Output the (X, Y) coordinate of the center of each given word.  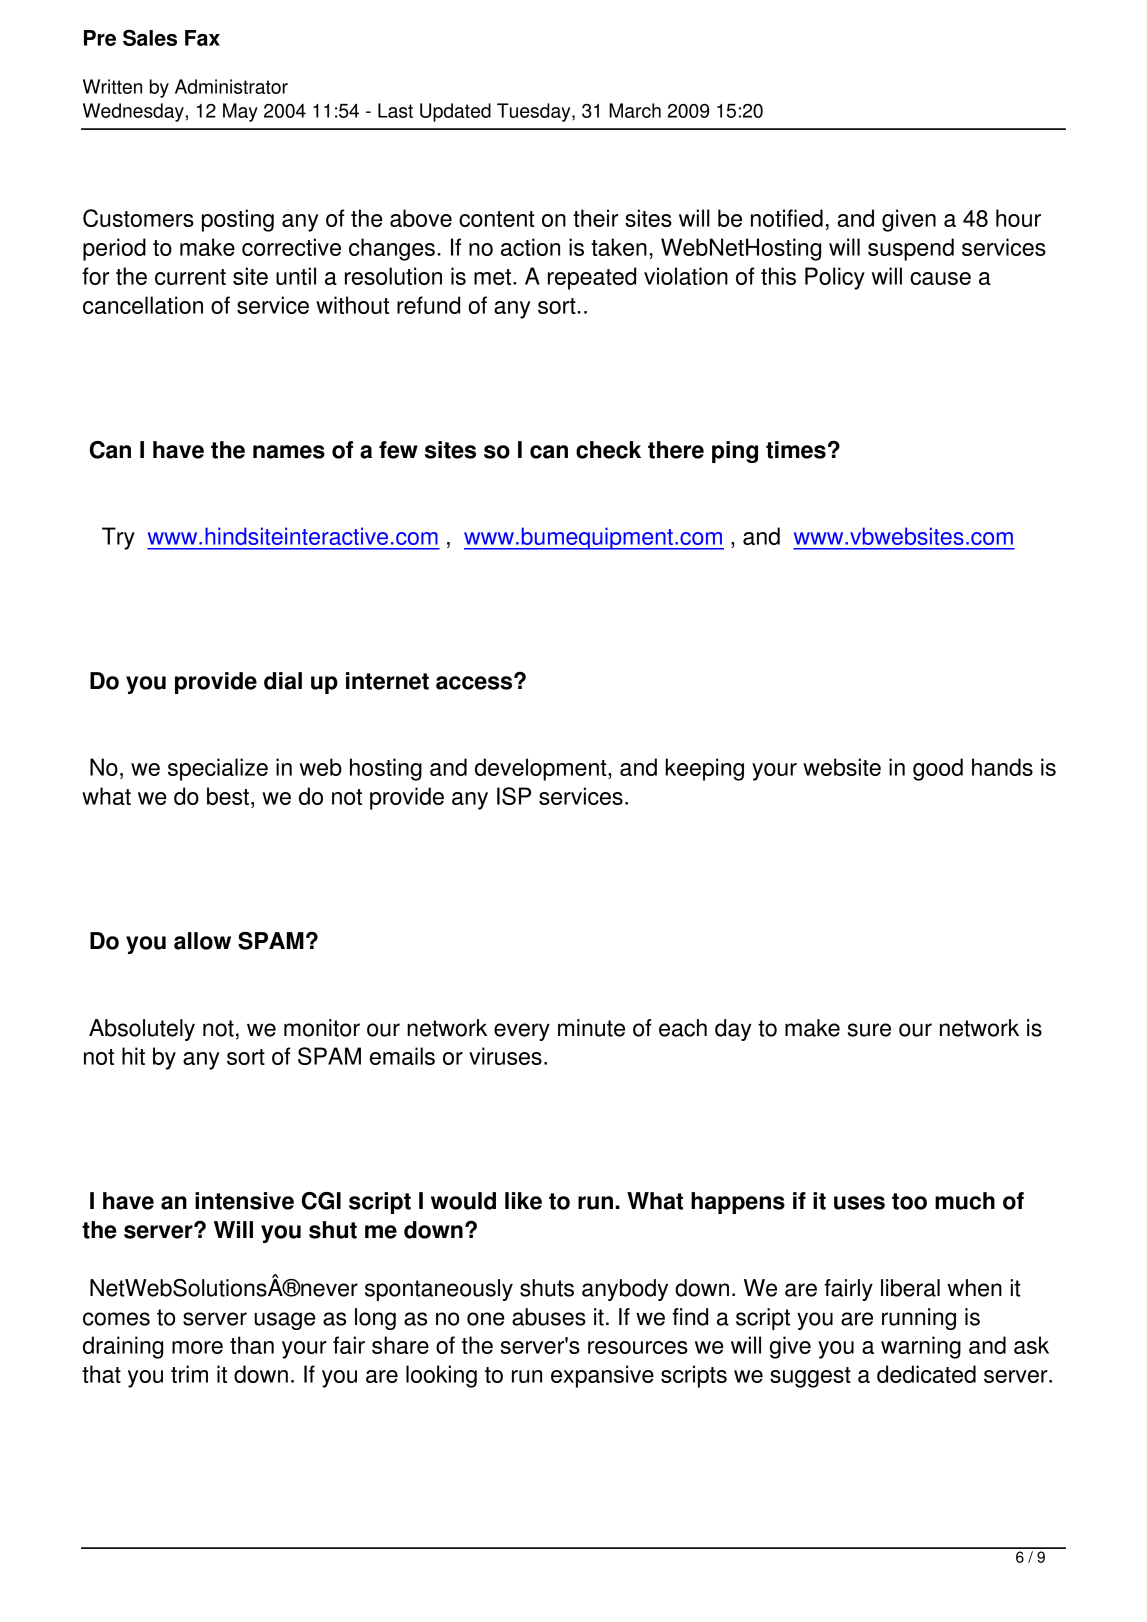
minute (591, 1028)
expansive (602, 1376)
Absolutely (142, 1030)
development (542, 769)
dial (283, 681)
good (938, 769)
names (289, 452)
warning (921, 1347)
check (608, 450)
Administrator (231, 86)
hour (1018, 218)
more (197, 1347)
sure (869, 1030)
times (796, 450)
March (635, 110)
